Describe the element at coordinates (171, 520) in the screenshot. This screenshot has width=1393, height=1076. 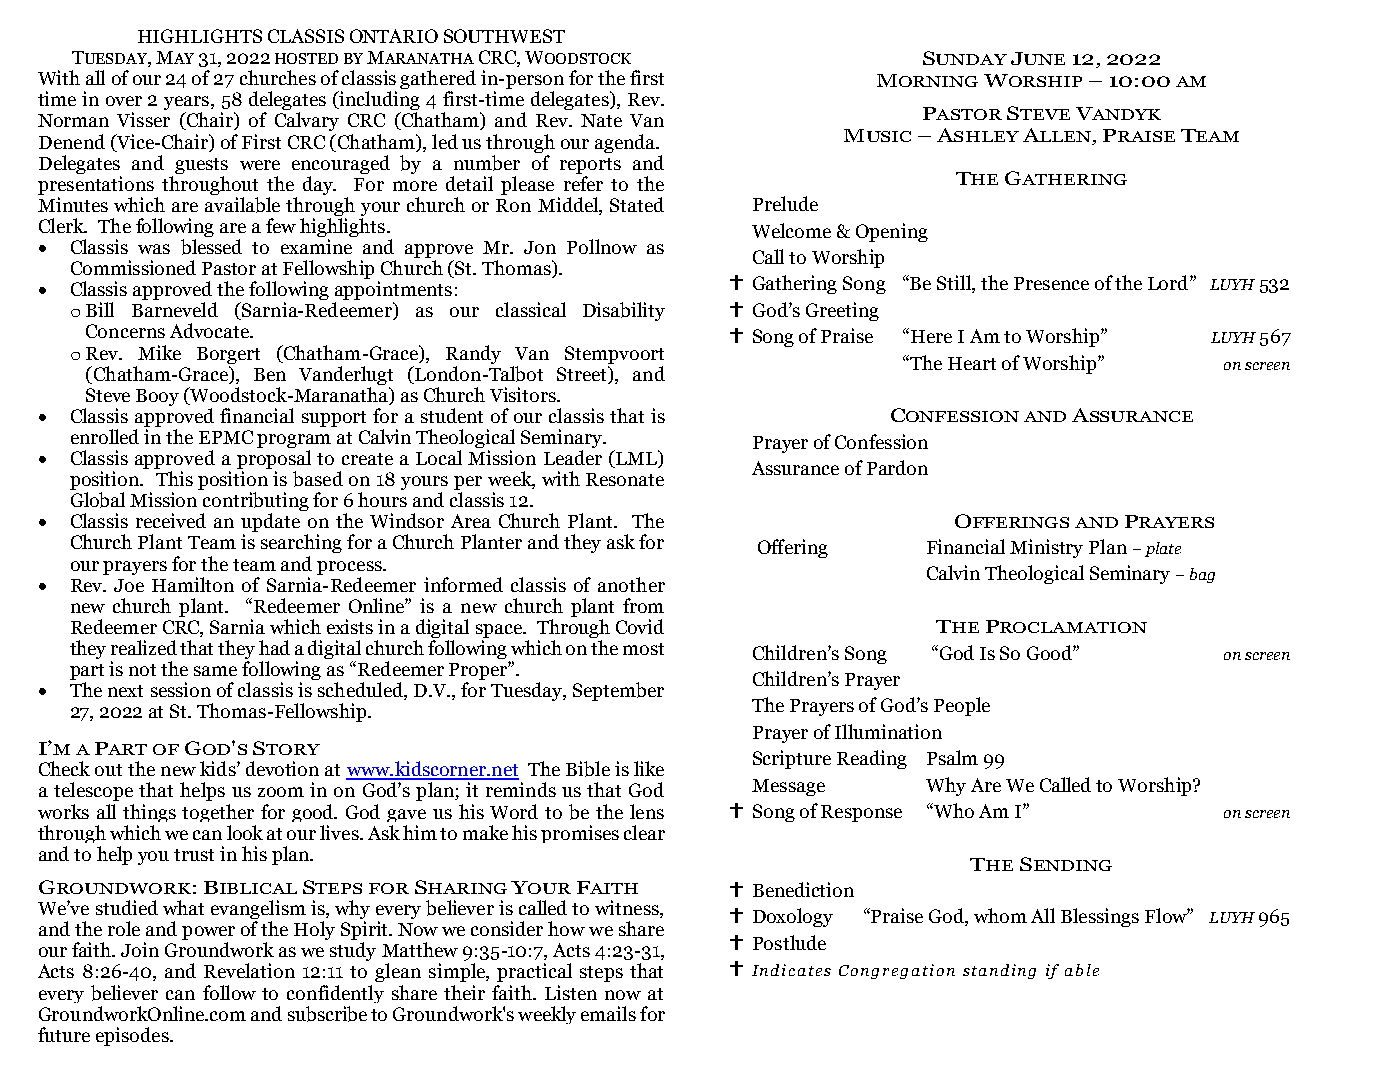
I see `received` at that location.
